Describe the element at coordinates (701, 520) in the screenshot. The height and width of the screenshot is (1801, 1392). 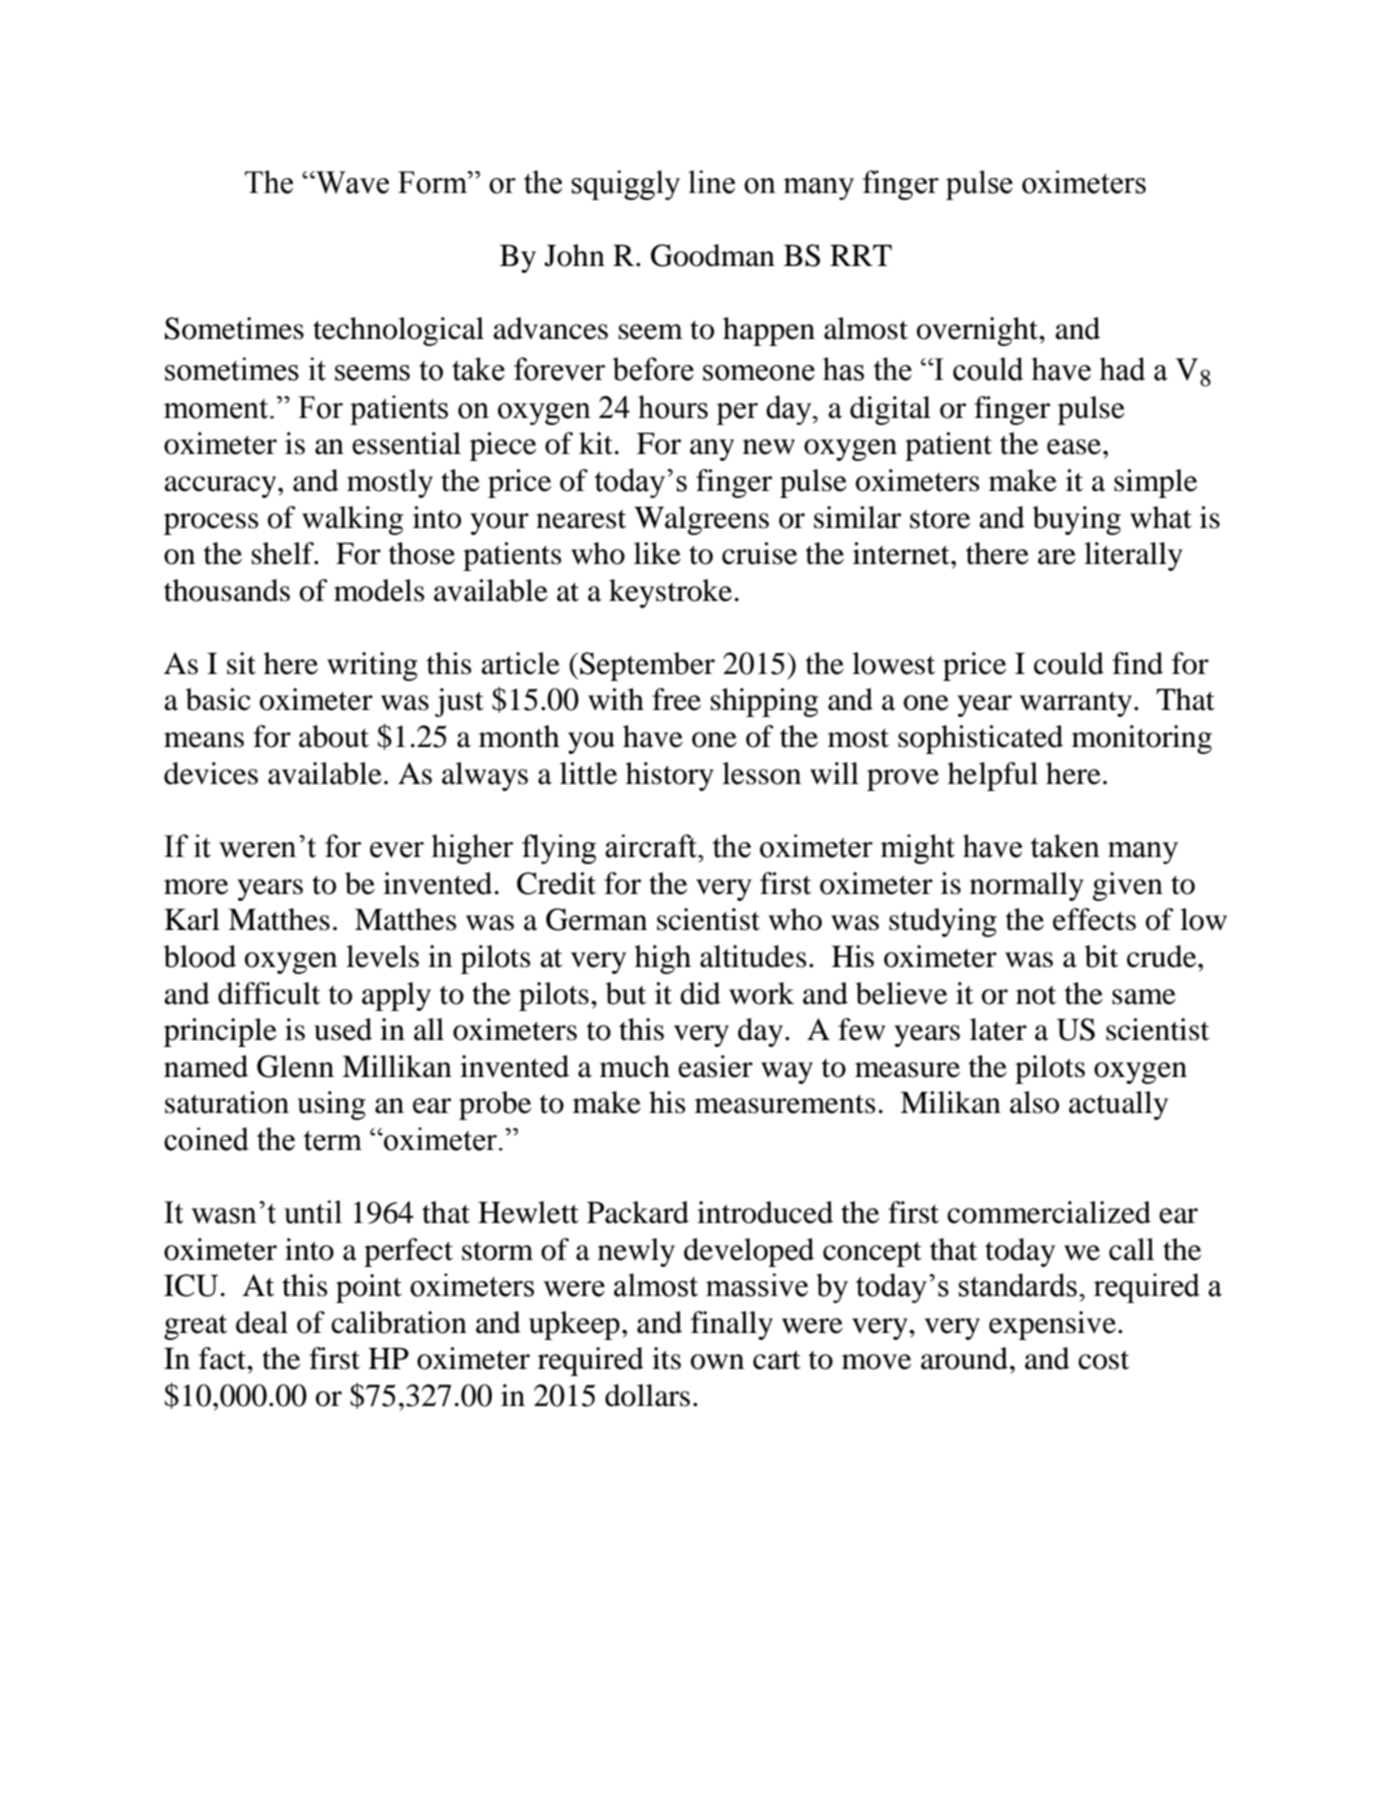
I see `Walgreens` at that location.
